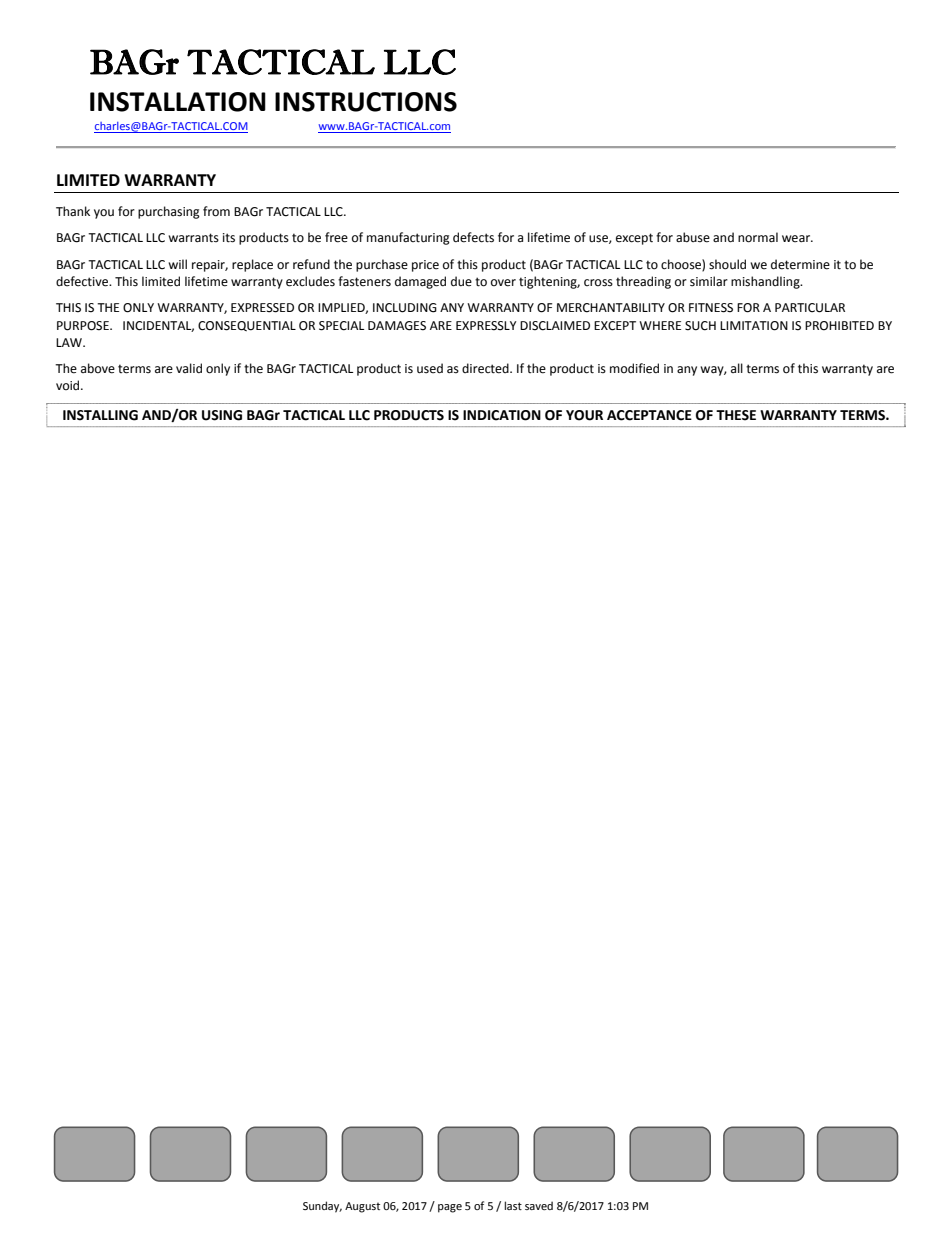 The width and height of the image is (952, 1233). I want to click on valid, so click(189, 368).
